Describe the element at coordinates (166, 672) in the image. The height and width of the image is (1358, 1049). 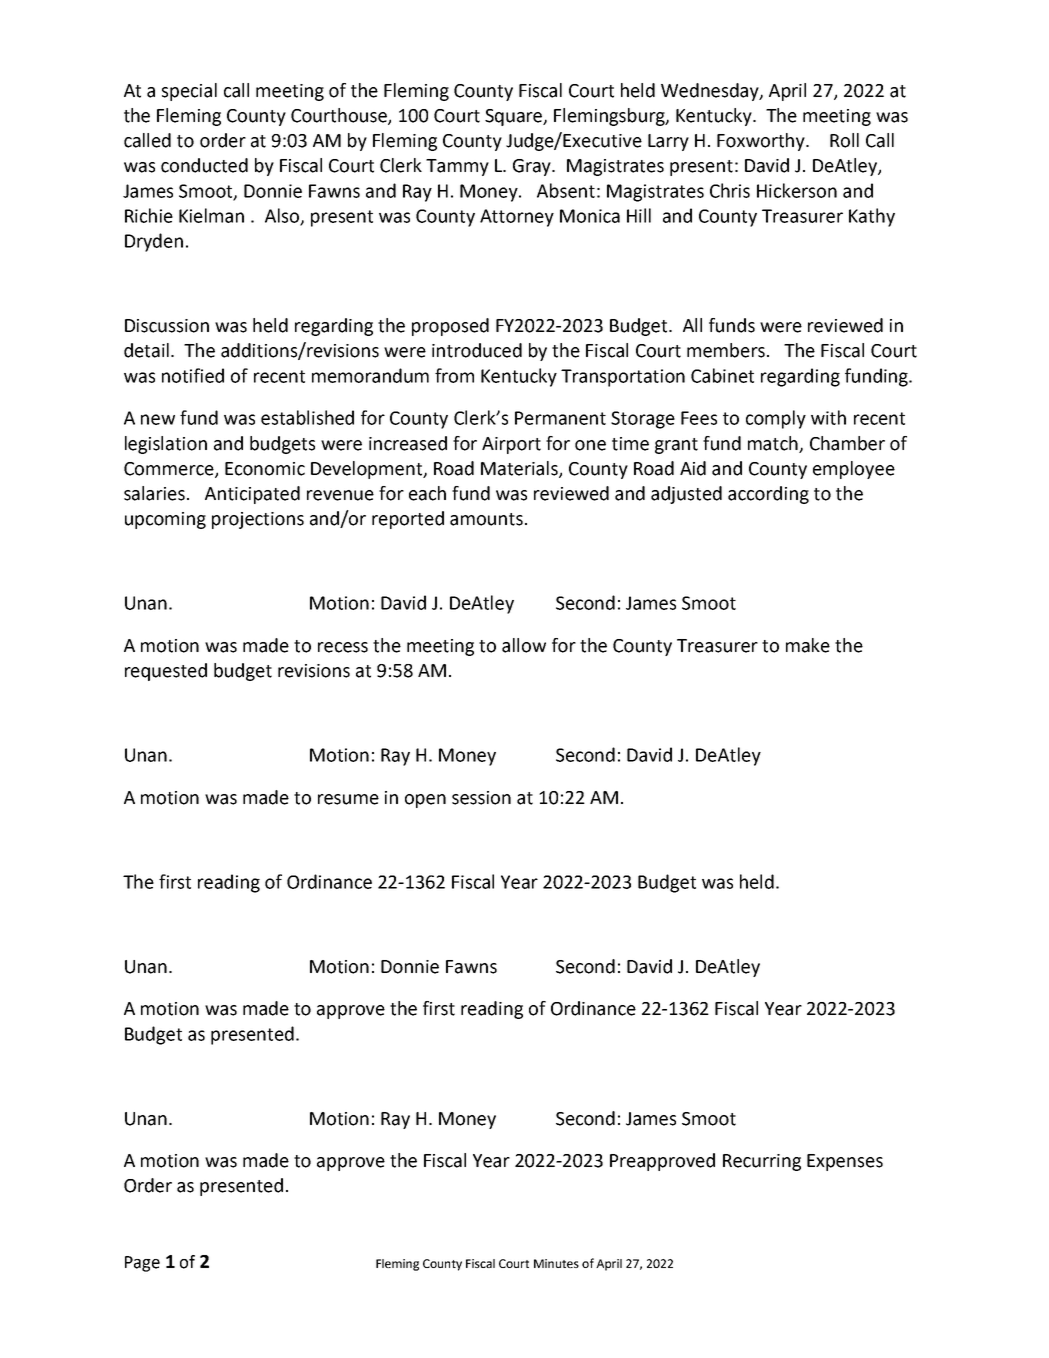
I see `requested` at that location.
